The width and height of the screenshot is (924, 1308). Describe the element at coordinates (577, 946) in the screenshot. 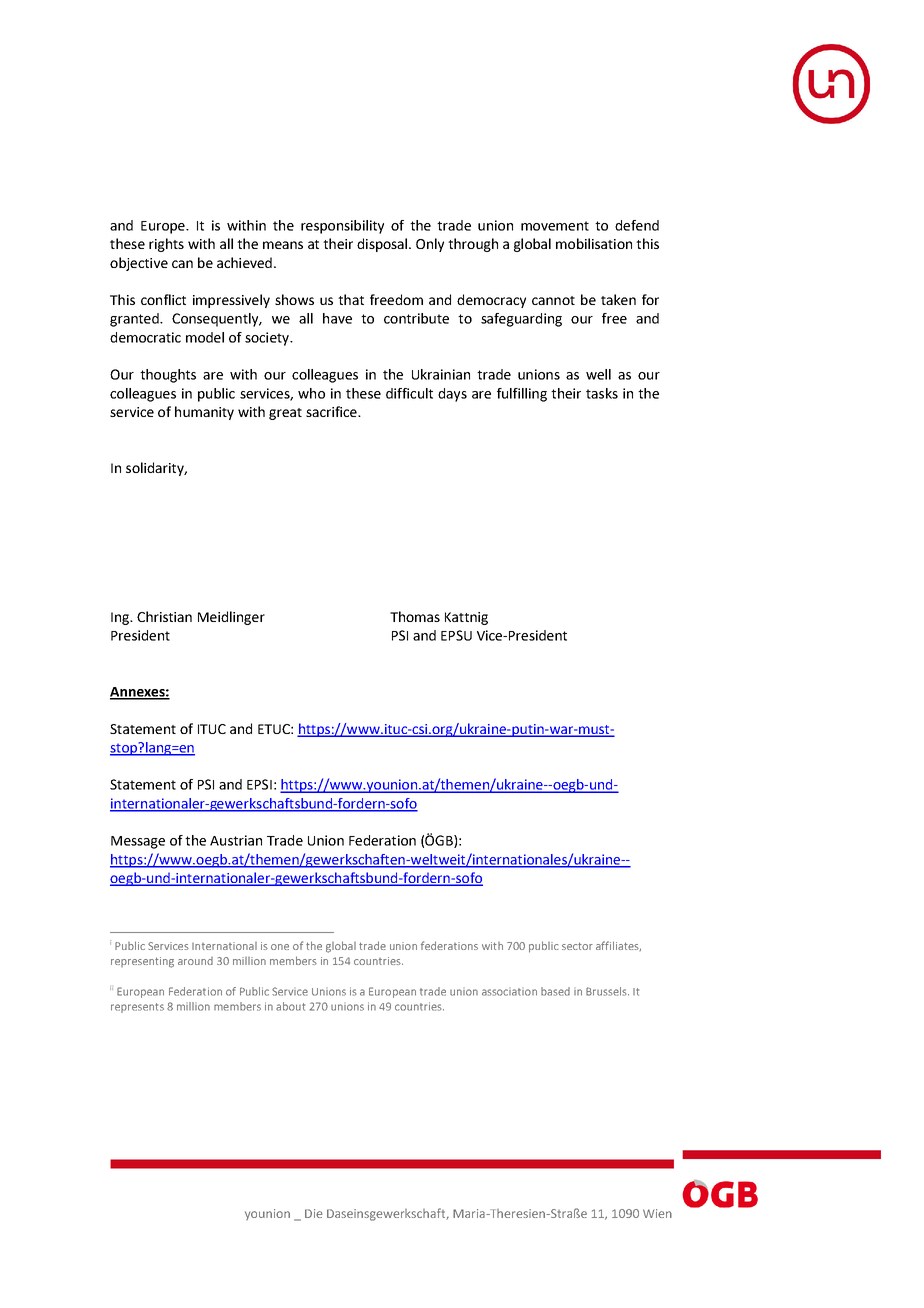

I see `sector` at that location.
